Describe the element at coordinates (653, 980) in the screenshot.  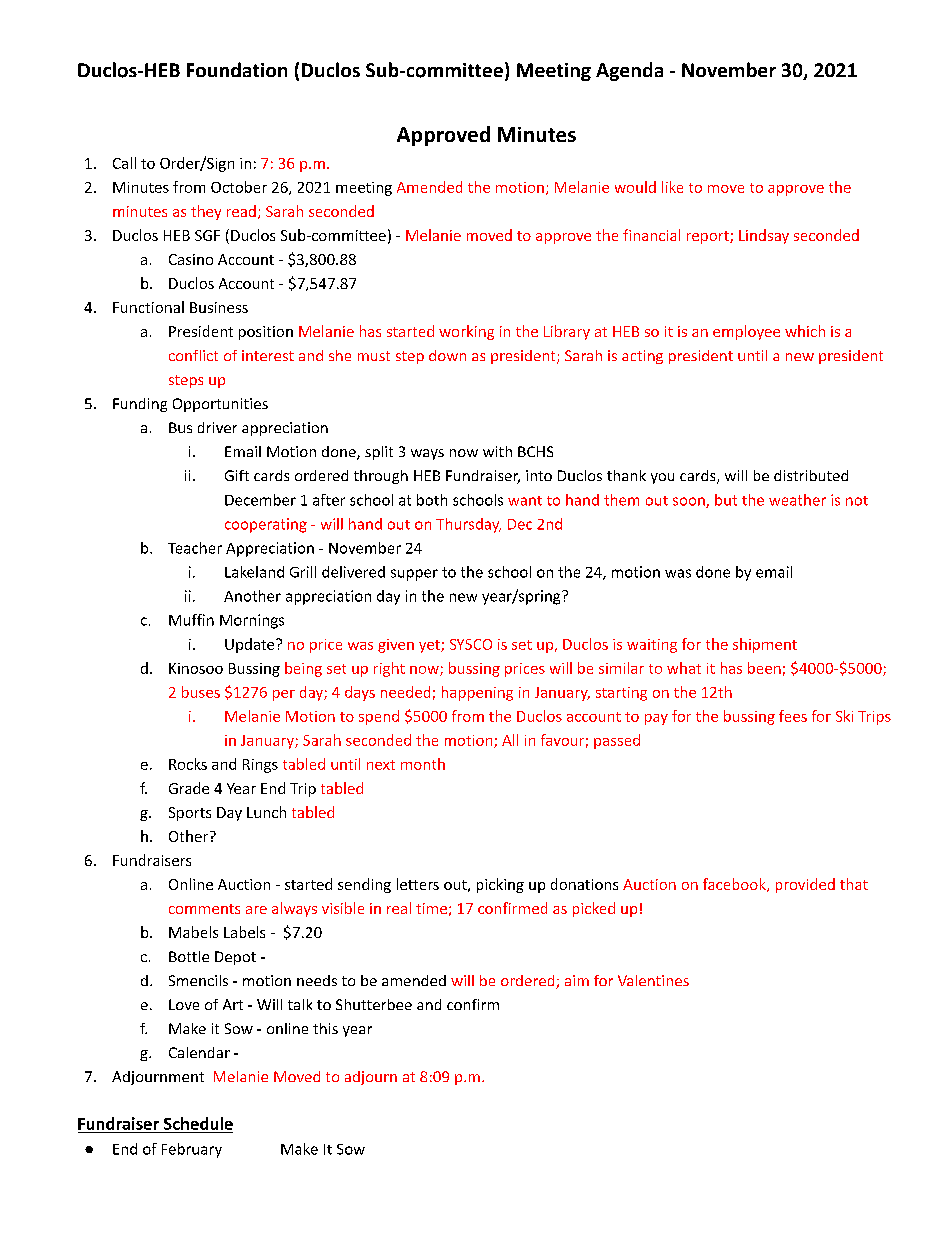
I see `Valentines` at that location.
